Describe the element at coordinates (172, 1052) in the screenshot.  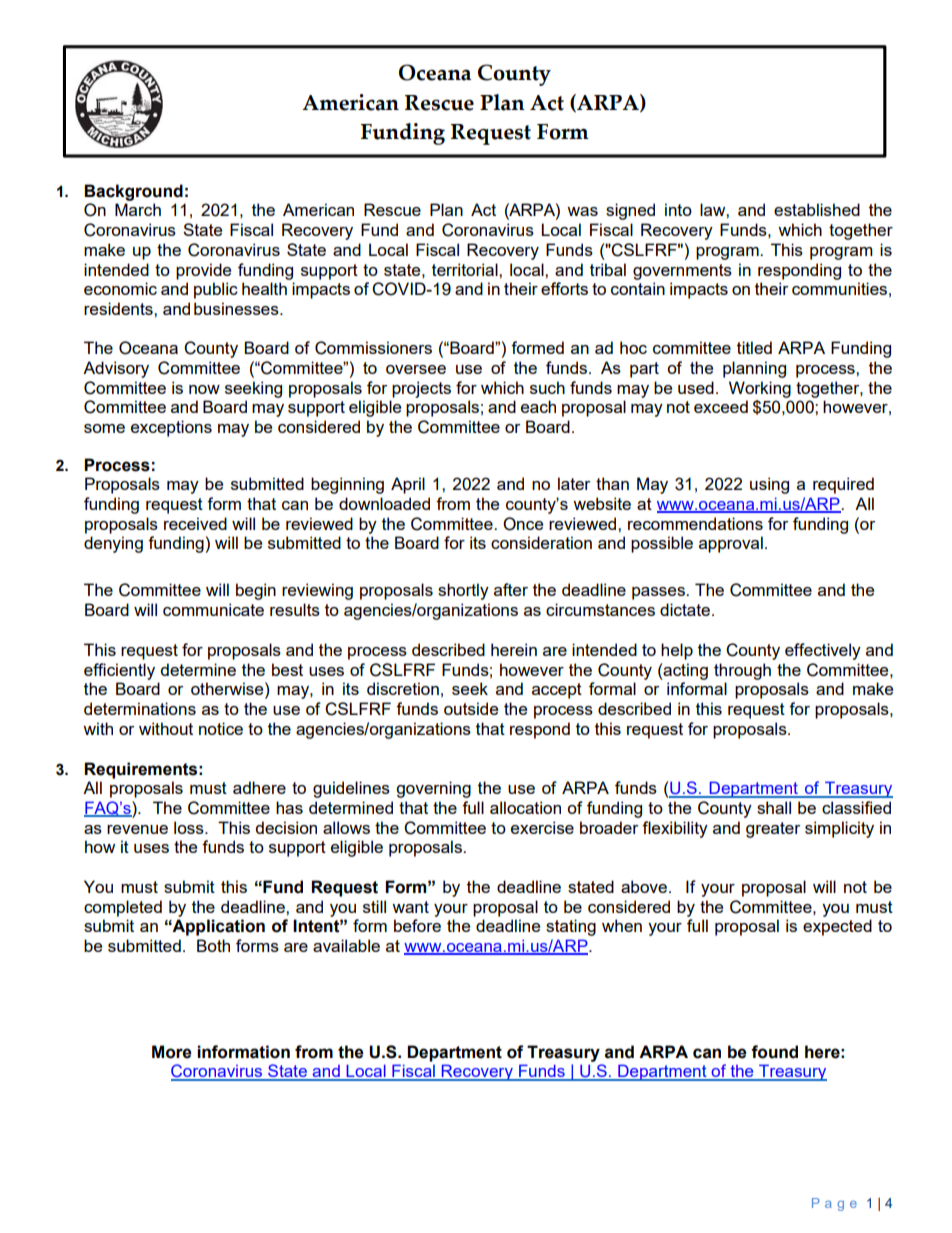
I see `More` at that location.
